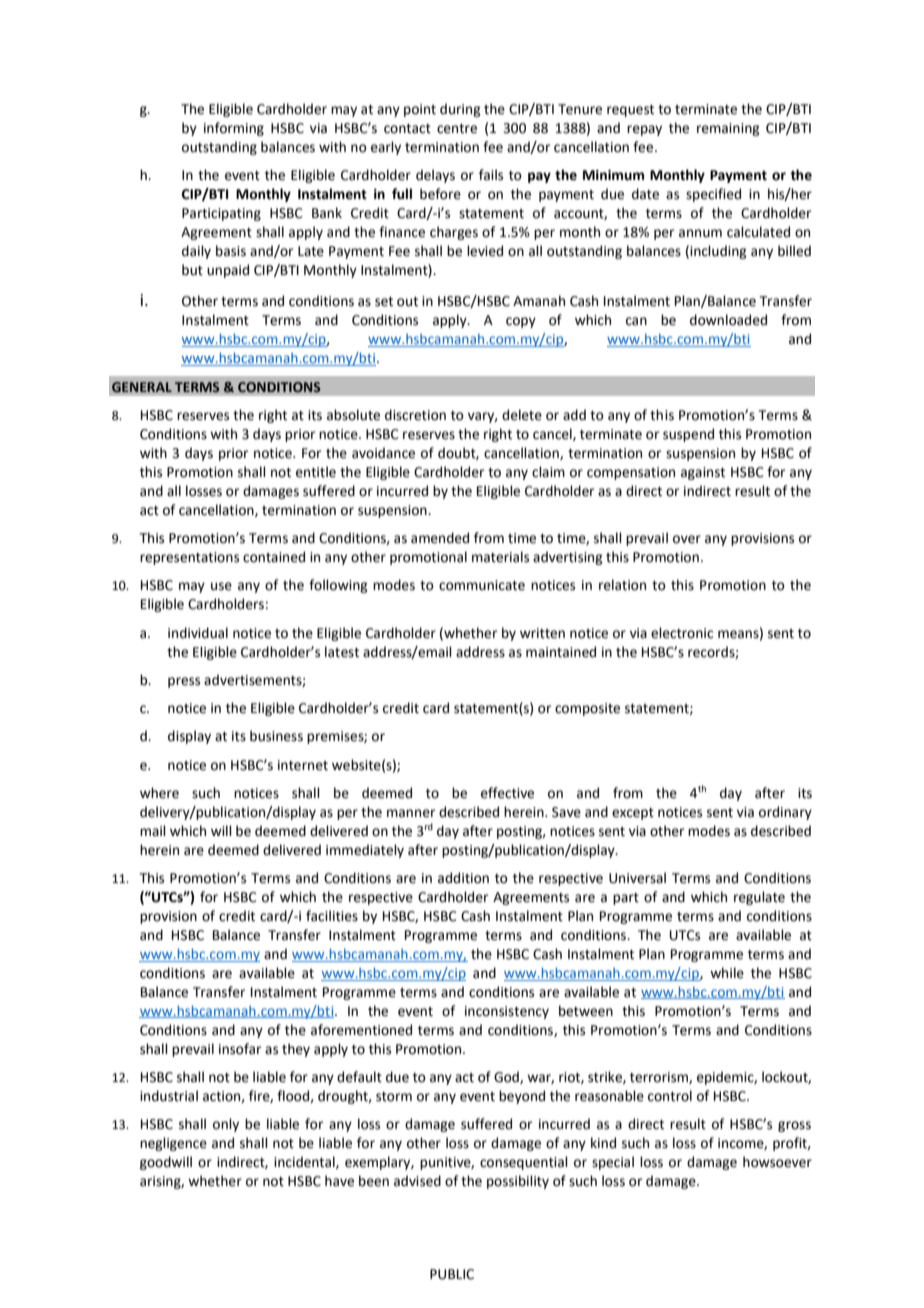  What do you see at coordinates (198, 633) in the document?
I see `individual` at bounding box center [198, 633].
